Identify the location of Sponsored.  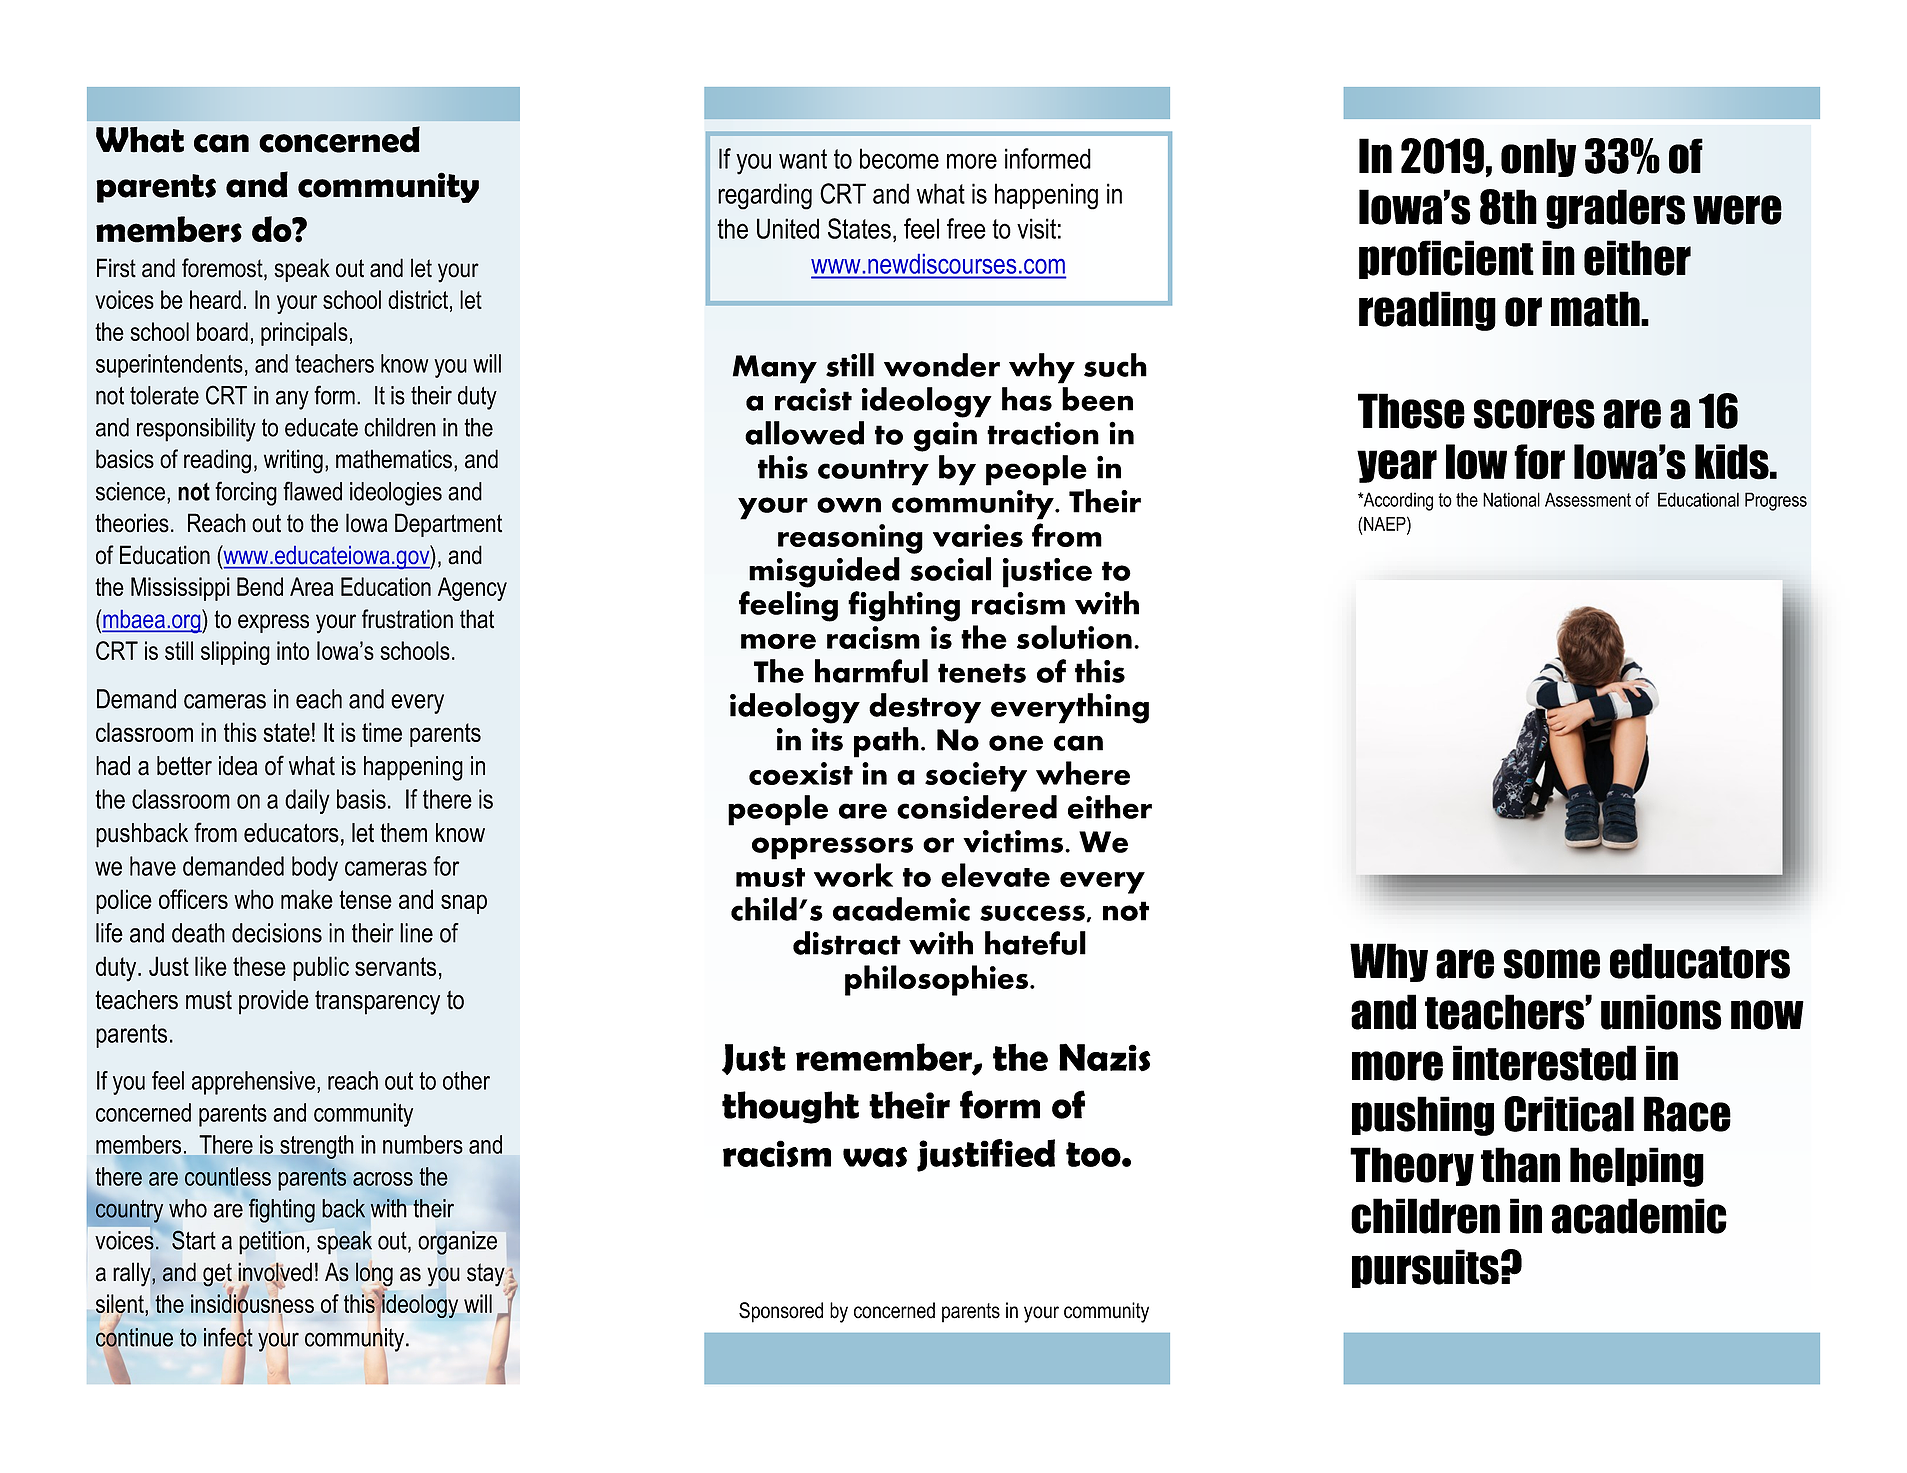
(781, 1312).
